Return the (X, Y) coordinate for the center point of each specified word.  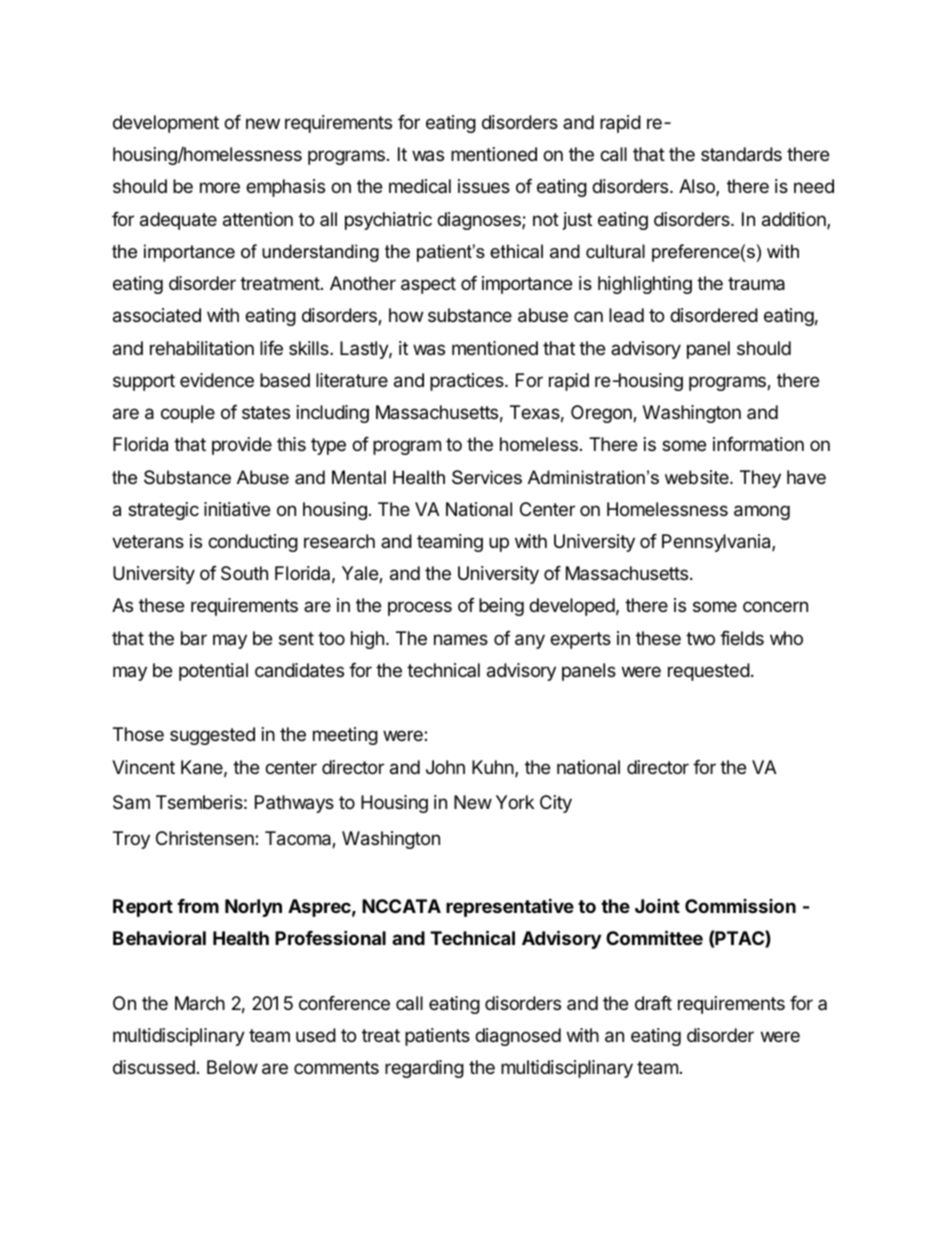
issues (484, 186)
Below (232, 1067)
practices (468, 382)
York (515, 802)
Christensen (206, 838)
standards (741, 154)
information (758, 444)
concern (775, 606)
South (244, 573)
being (501, 607)
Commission (740, 906)
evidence (217, 380)
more (220, 187)
